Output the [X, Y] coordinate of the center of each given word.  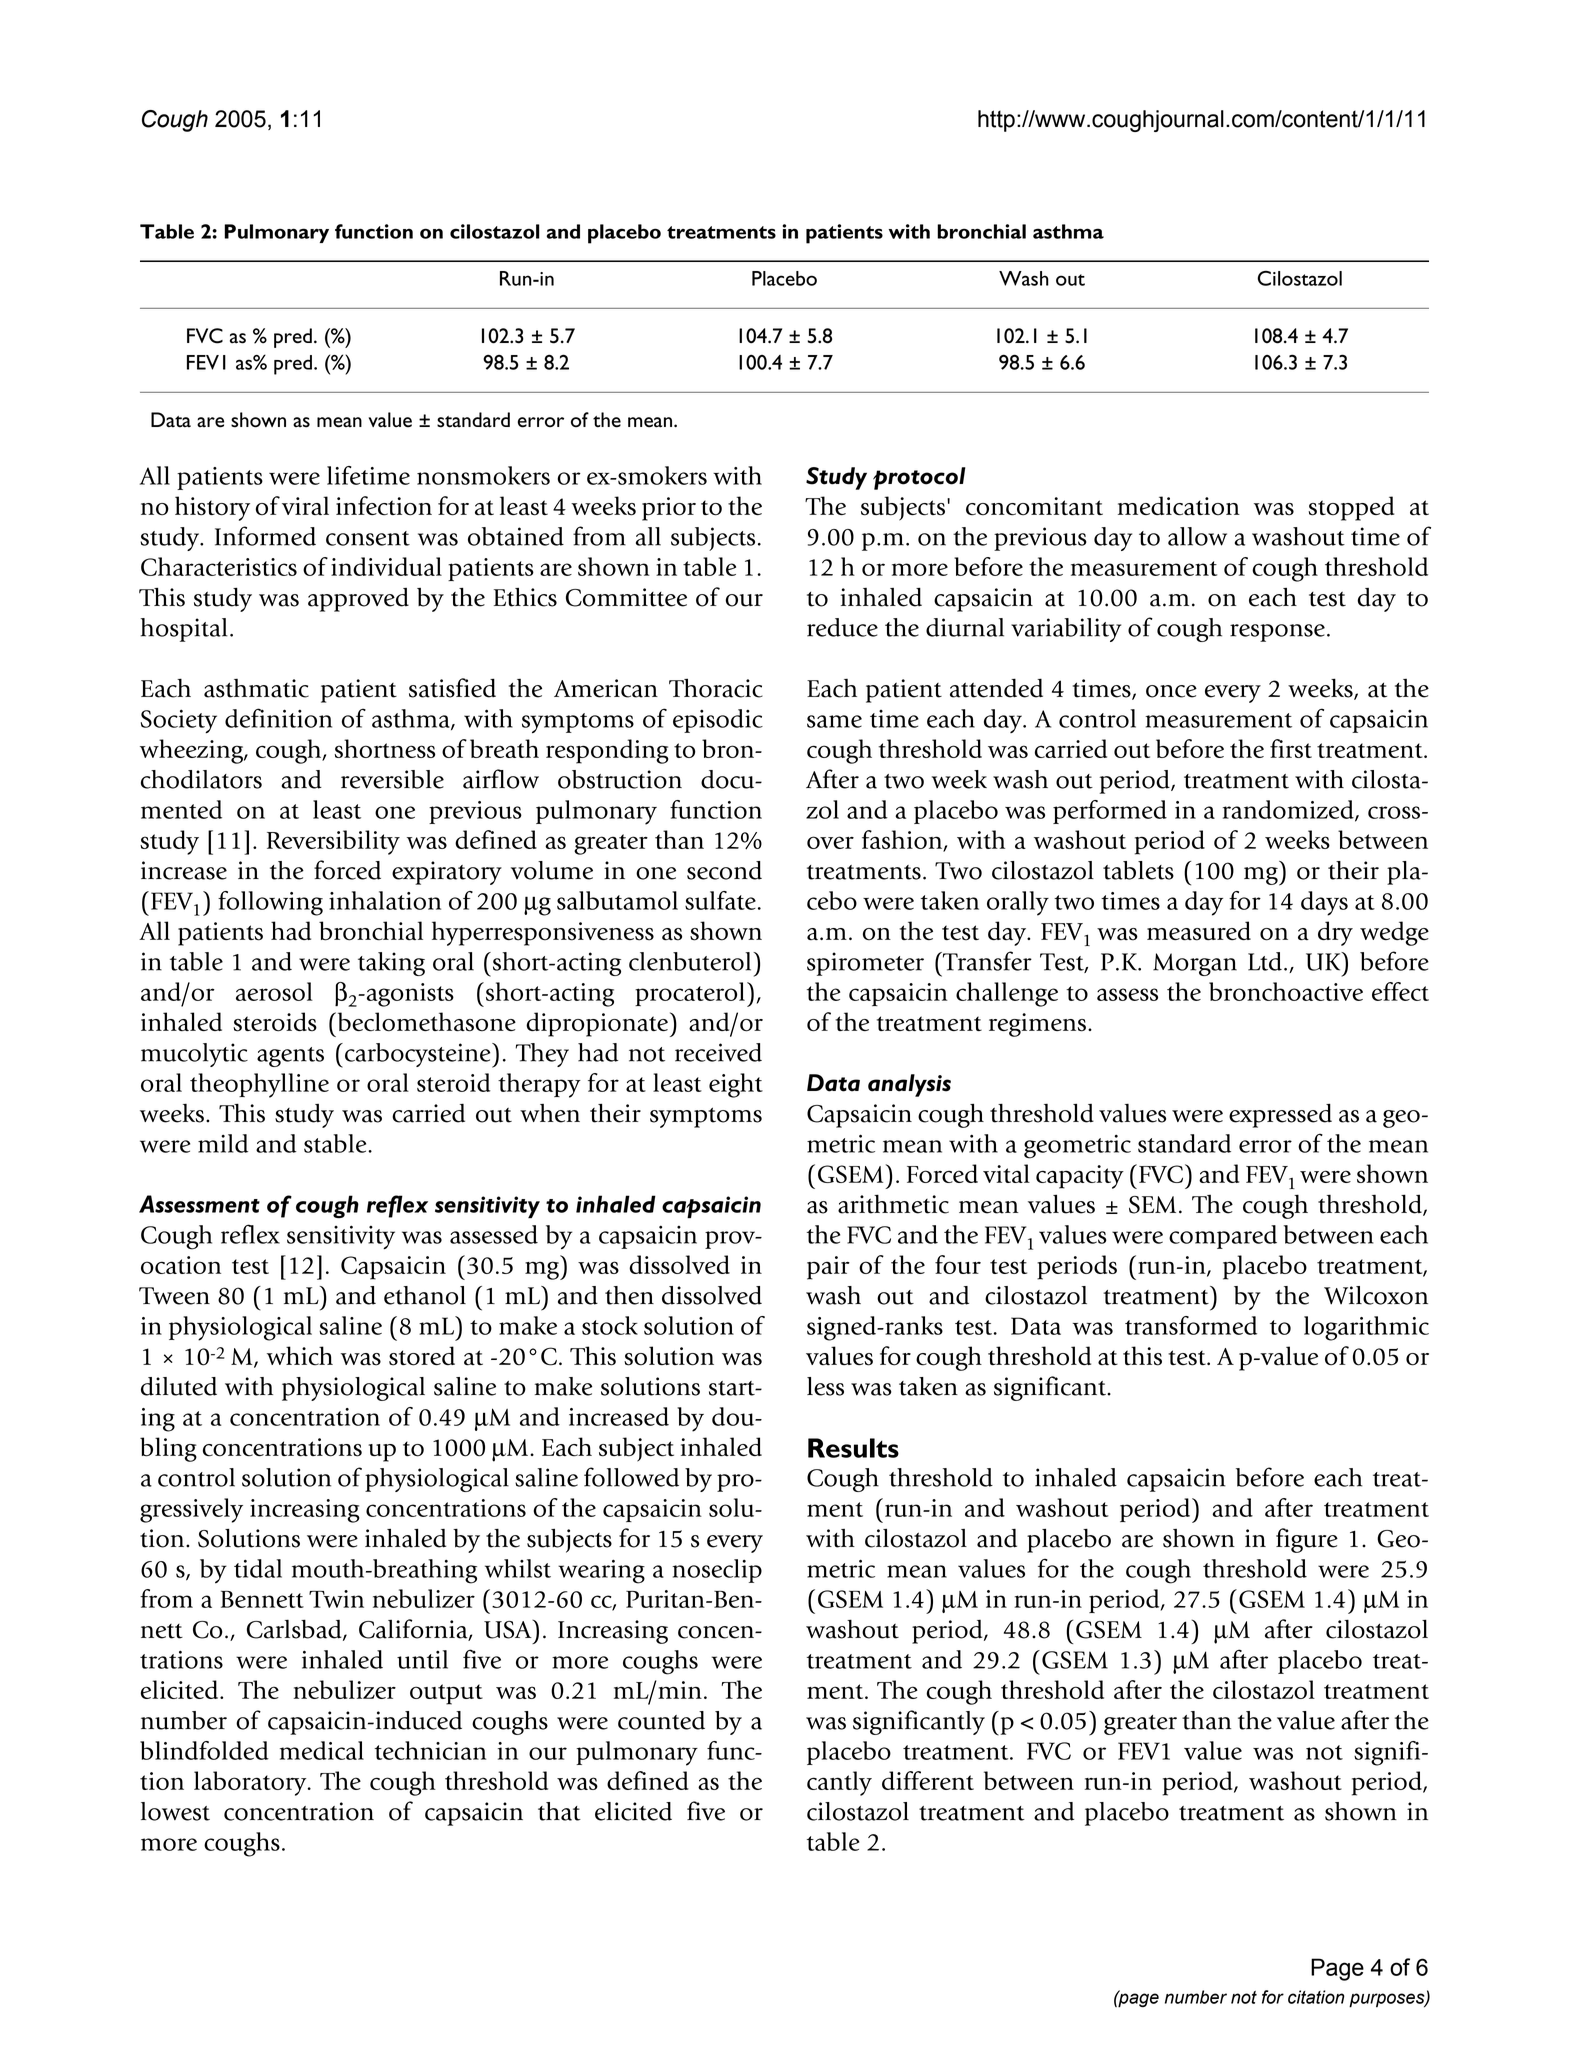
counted [661, 1720]
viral [305, 505]
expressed [1280, 1115]
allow [1197, 536]
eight [736, 1085]
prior [669, 509]
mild [223, 1143]
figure [1307, 1540]
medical [322, 1750]
